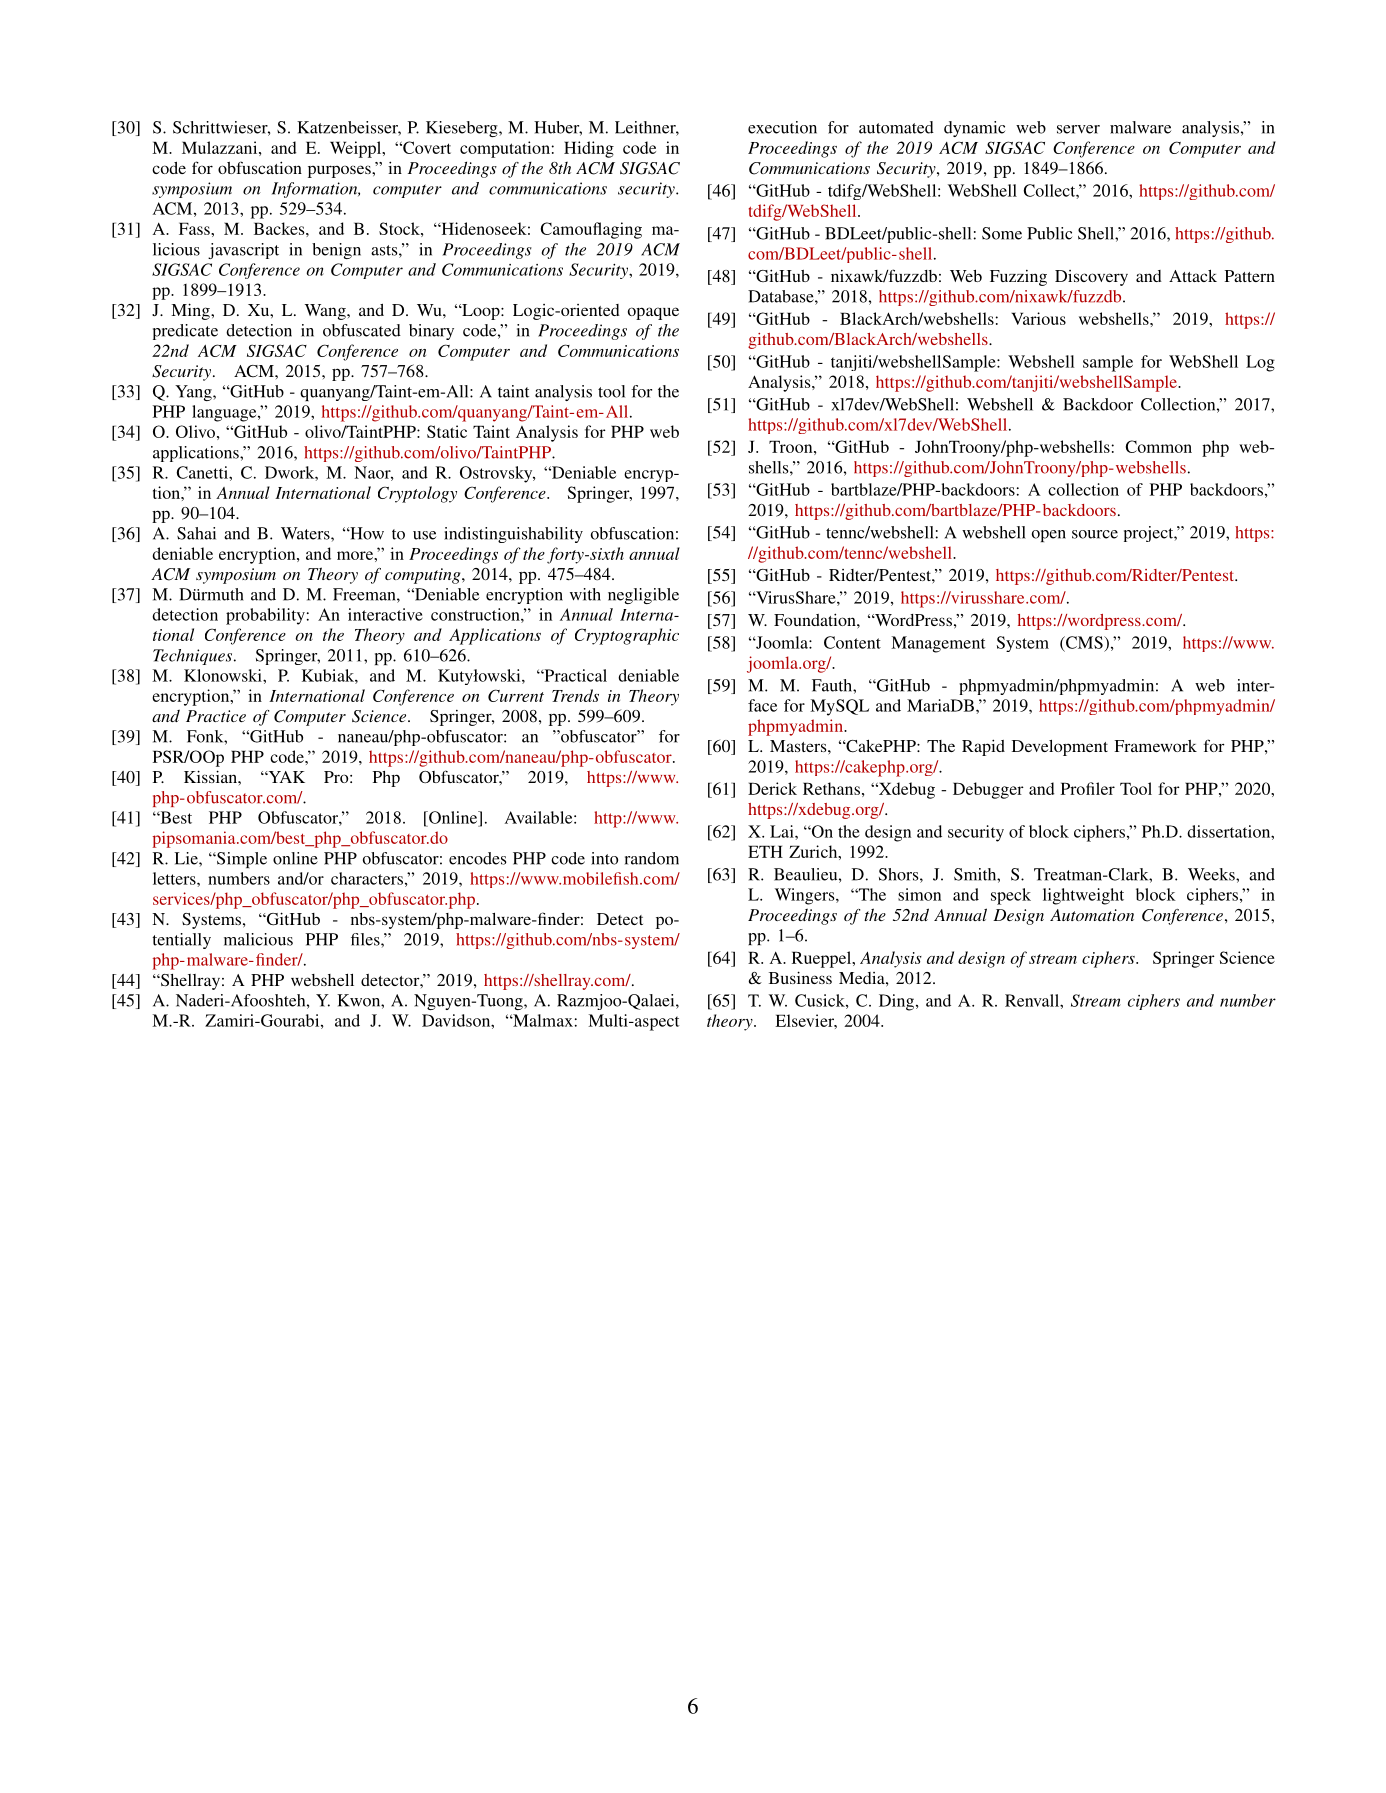 The height and width of the screenshot is (1793, 1386). Describe the element at coordinates (216, 716) in the screenshot. I see `Practice` at that location.
